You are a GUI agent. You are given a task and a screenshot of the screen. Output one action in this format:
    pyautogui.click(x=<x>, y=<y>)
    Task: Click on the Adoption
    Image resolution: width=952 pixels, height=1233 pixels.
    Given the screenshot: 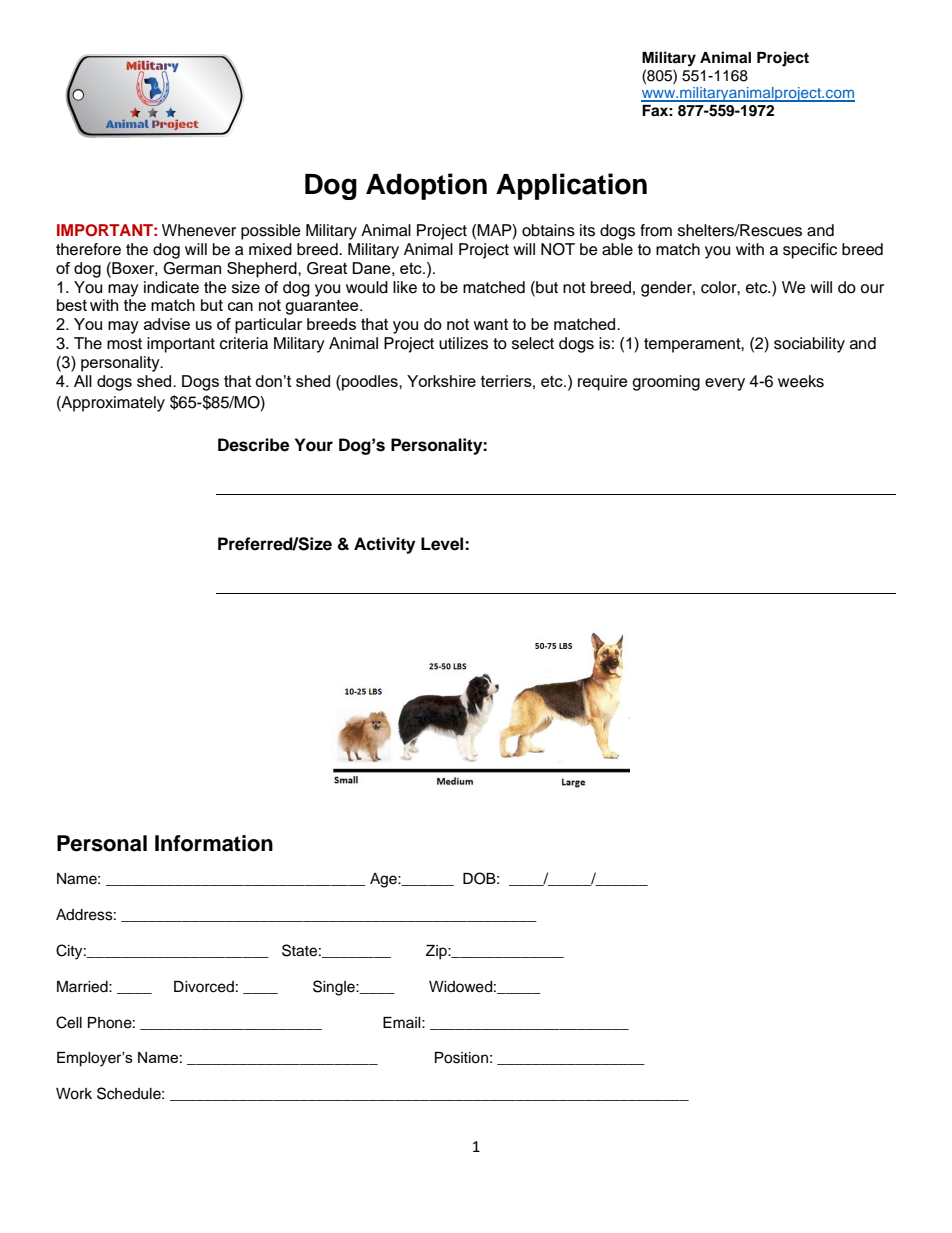 What is the action you would take?
    pyautogui.click(x=426, y=186)
